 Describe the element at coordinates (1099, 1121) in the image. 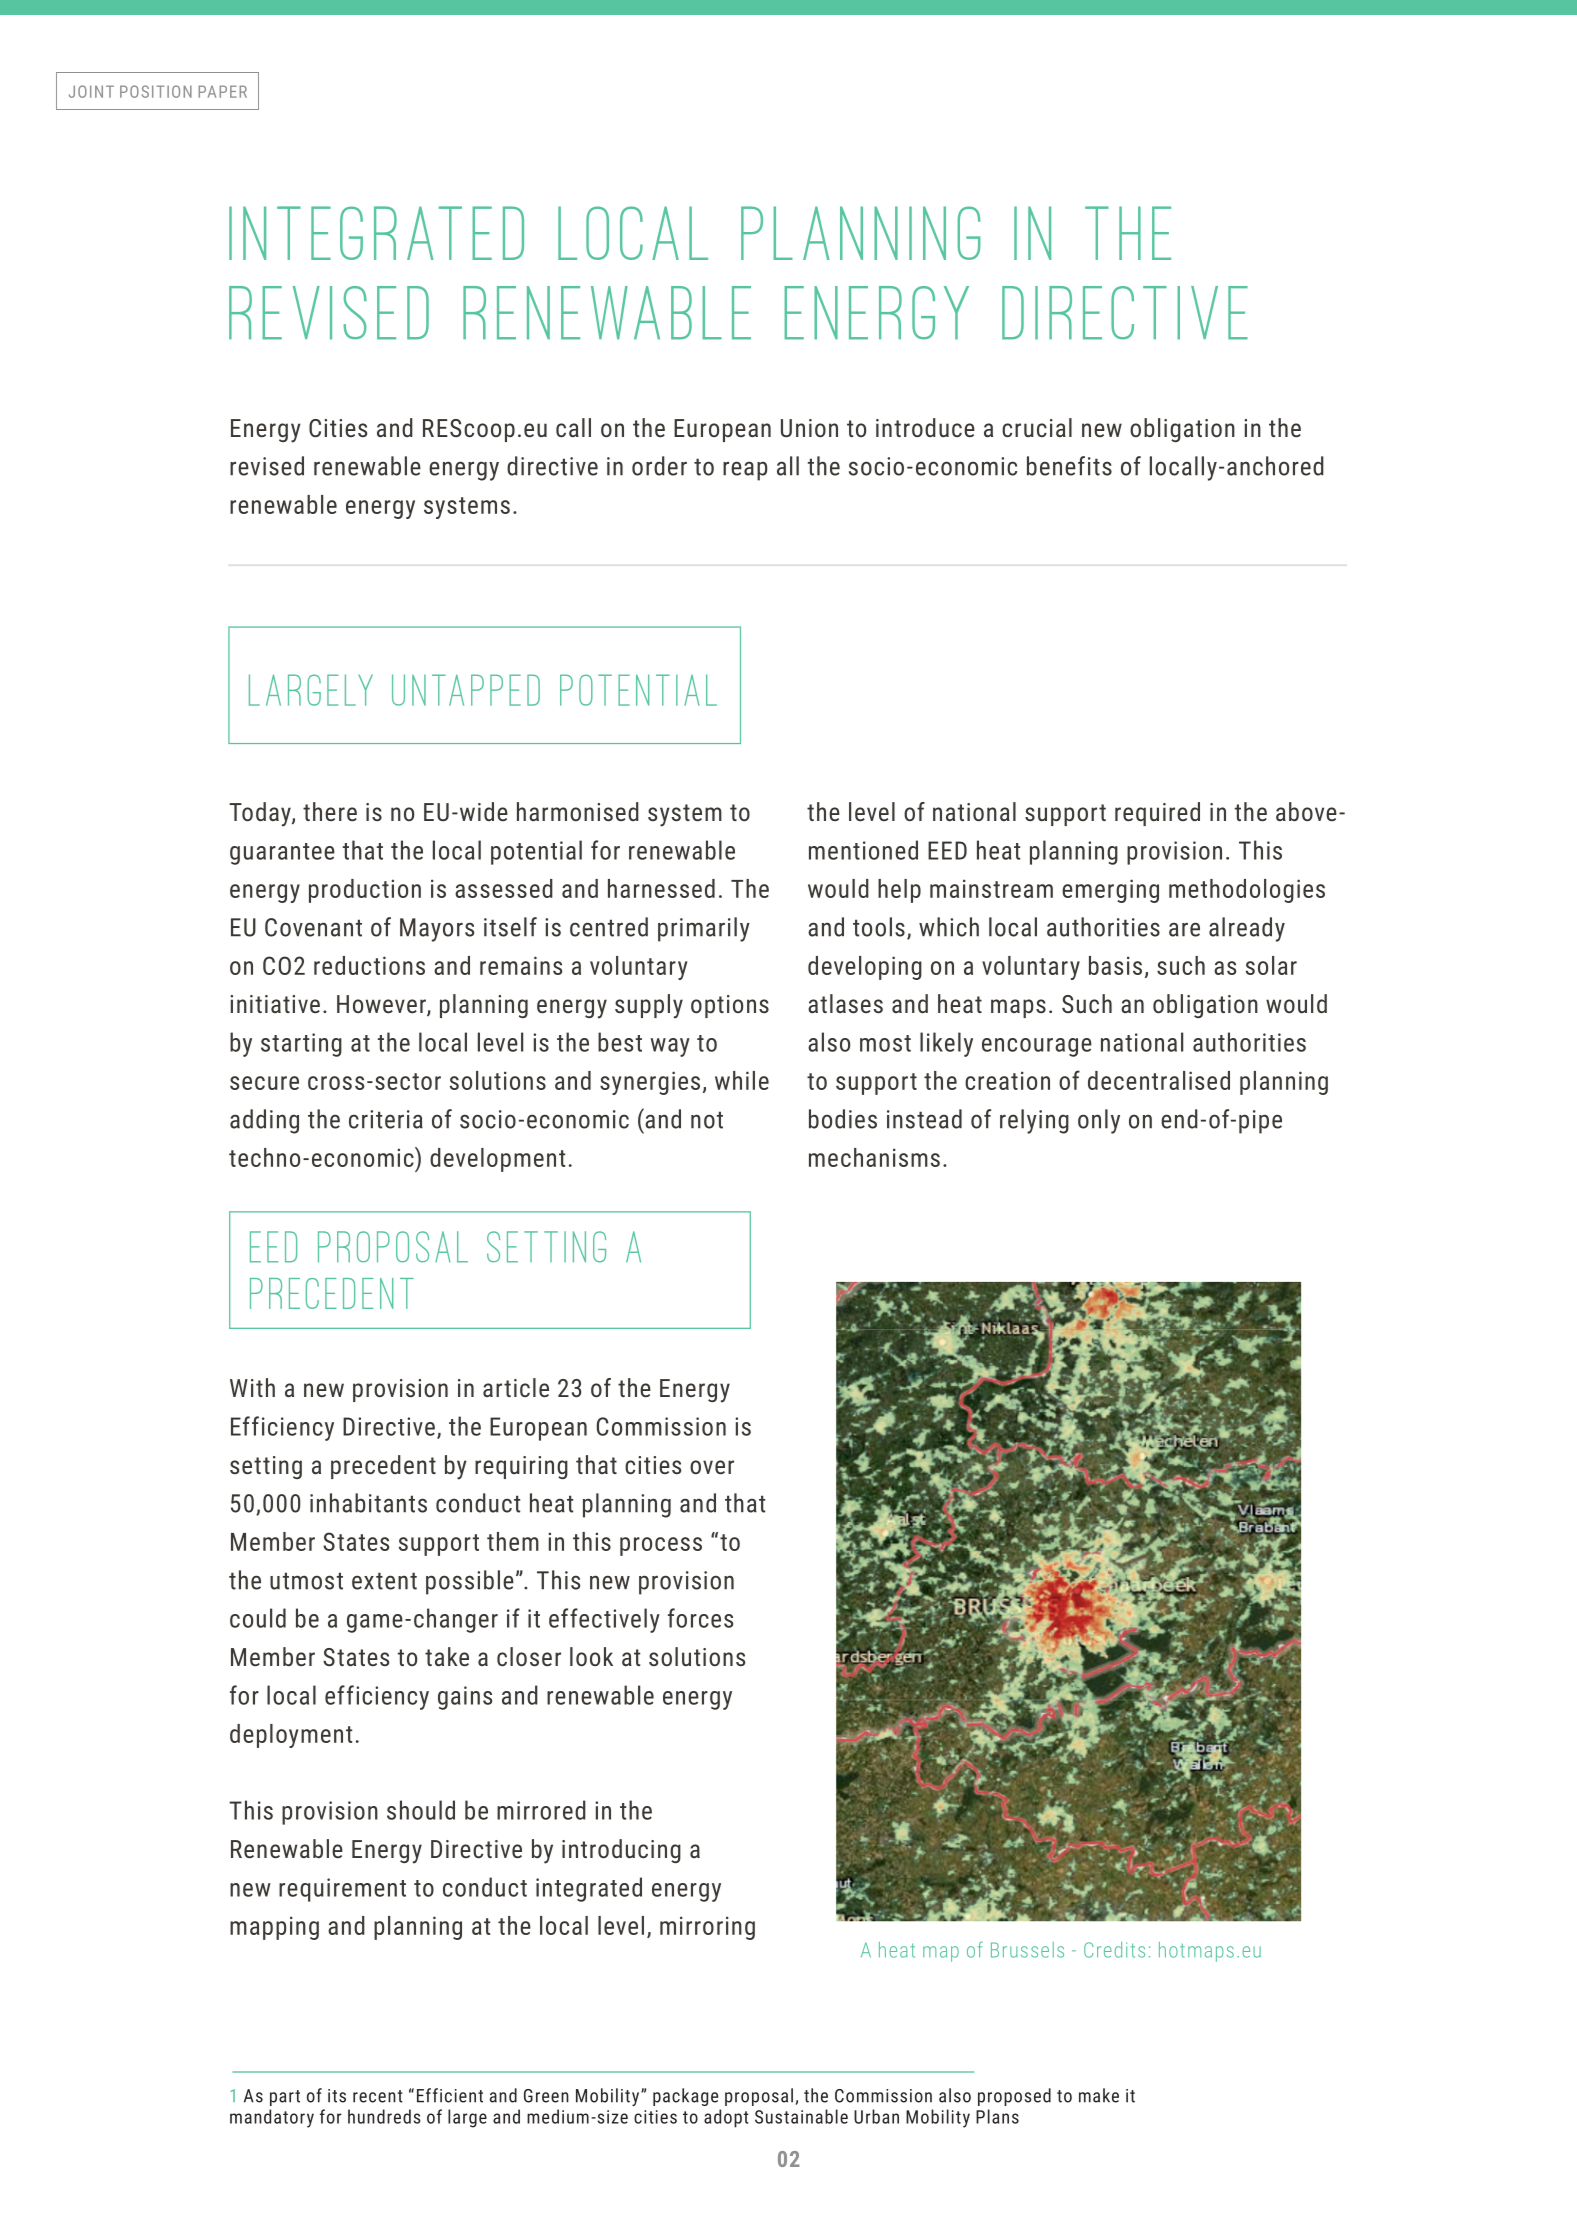

I see `only` at that location.
